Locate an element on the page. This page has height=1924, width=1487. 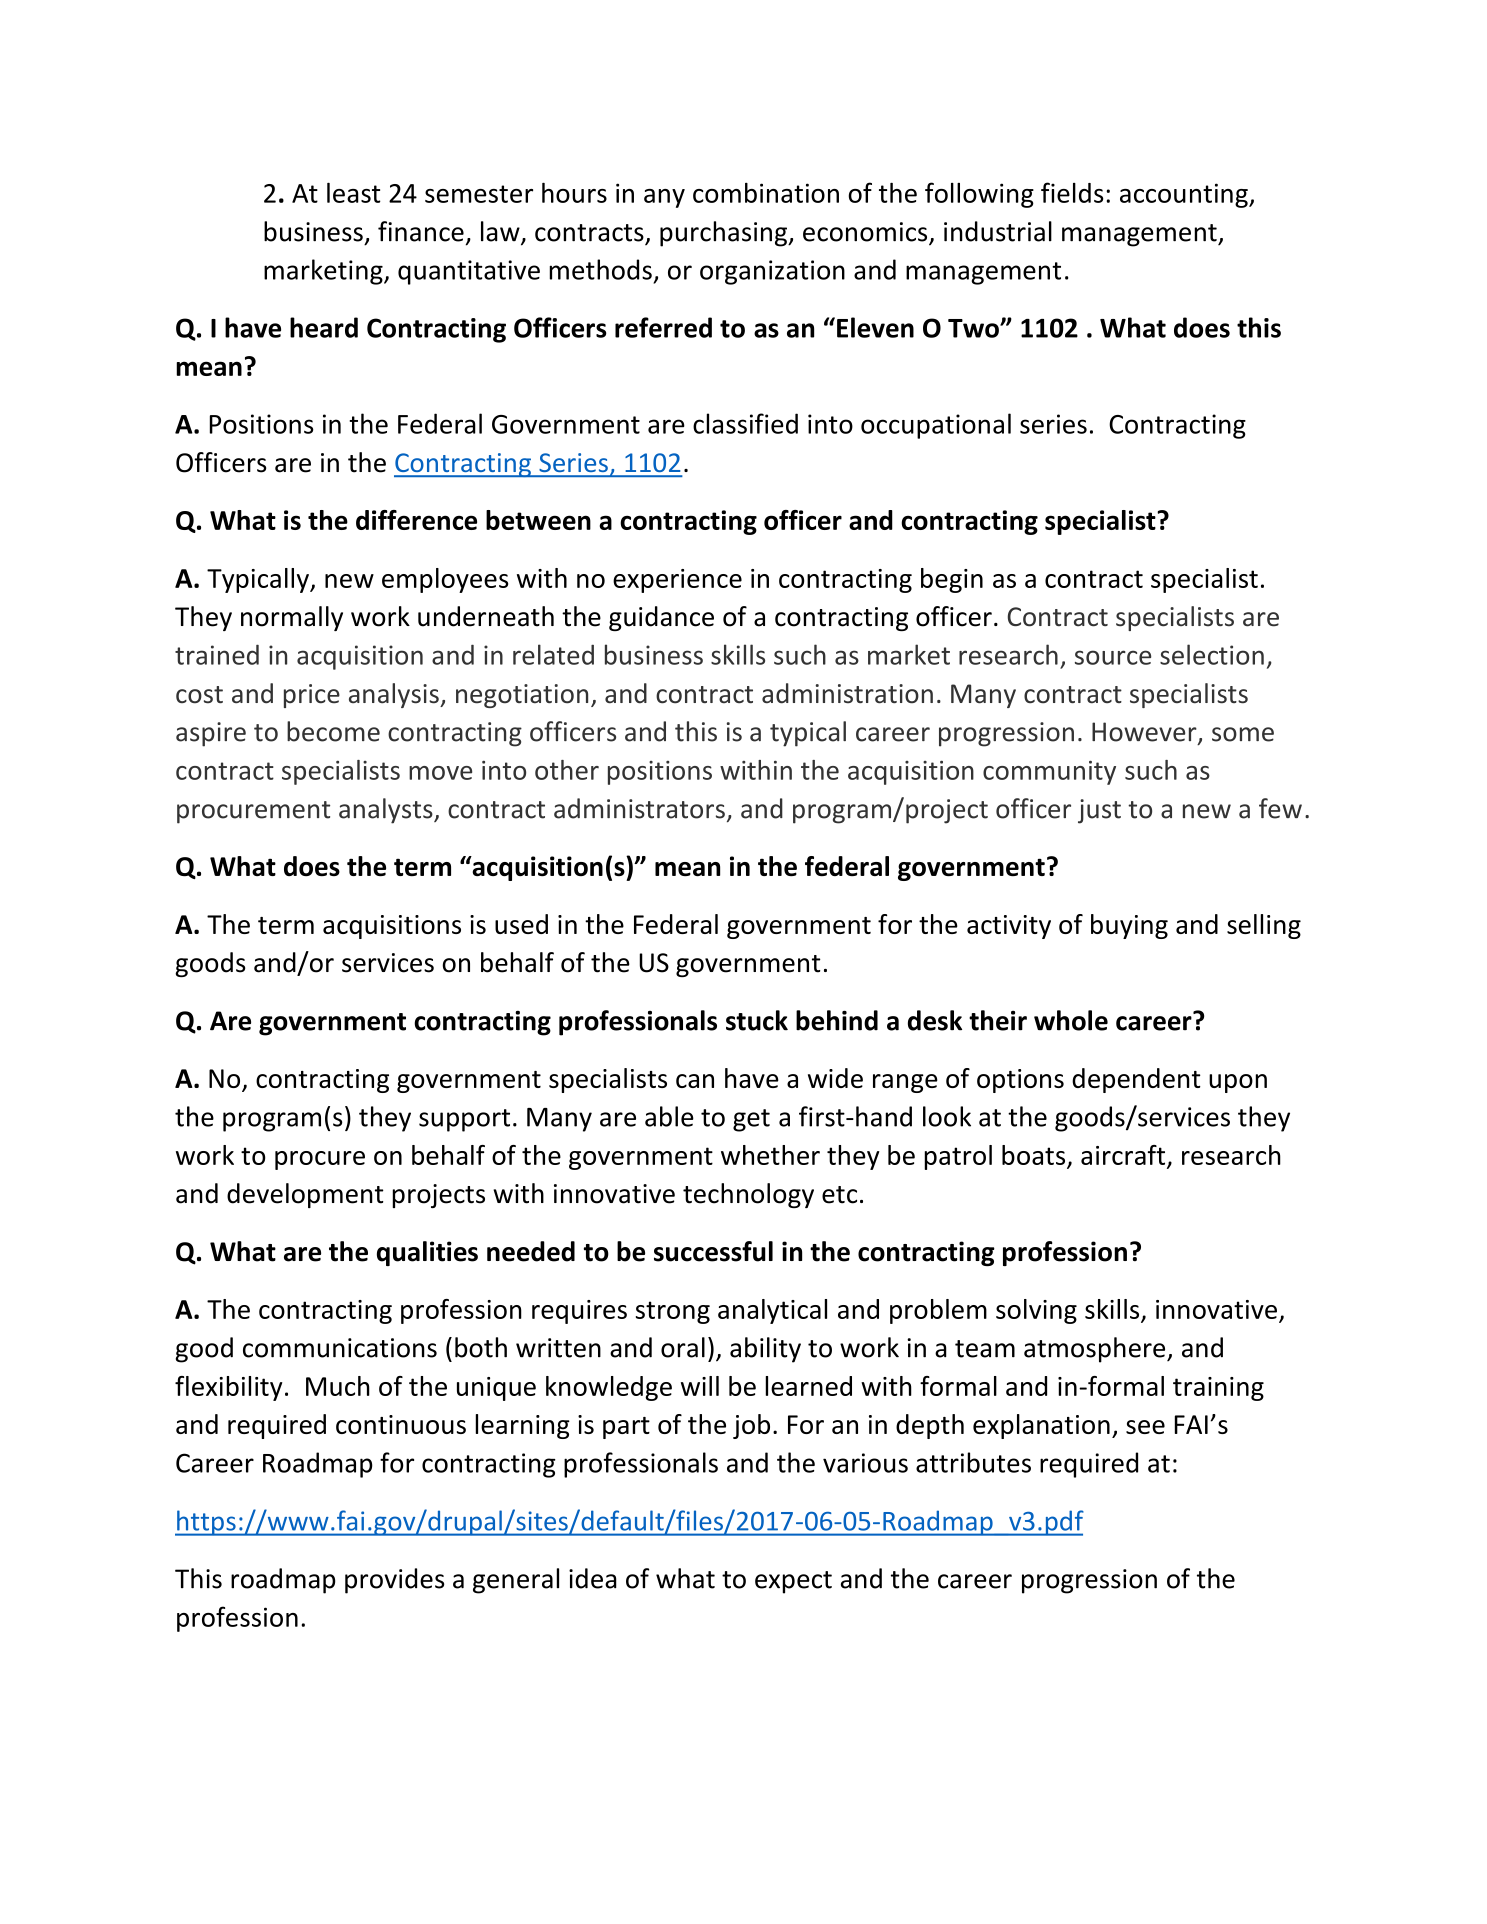
source is located at coordinates (1113, 657).
